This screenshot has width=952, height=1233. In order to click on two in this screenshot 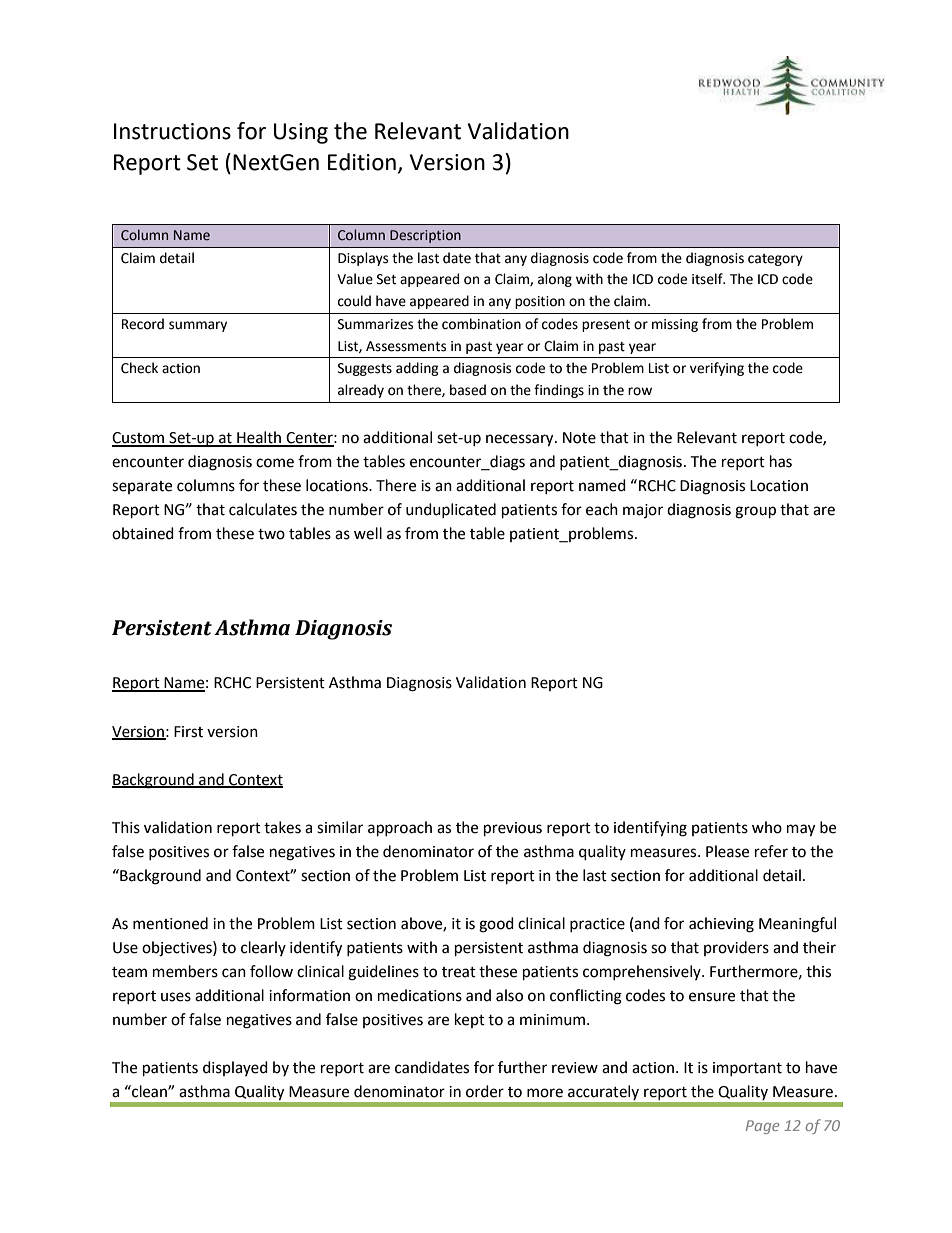, I will do `click(271, 534)`.
